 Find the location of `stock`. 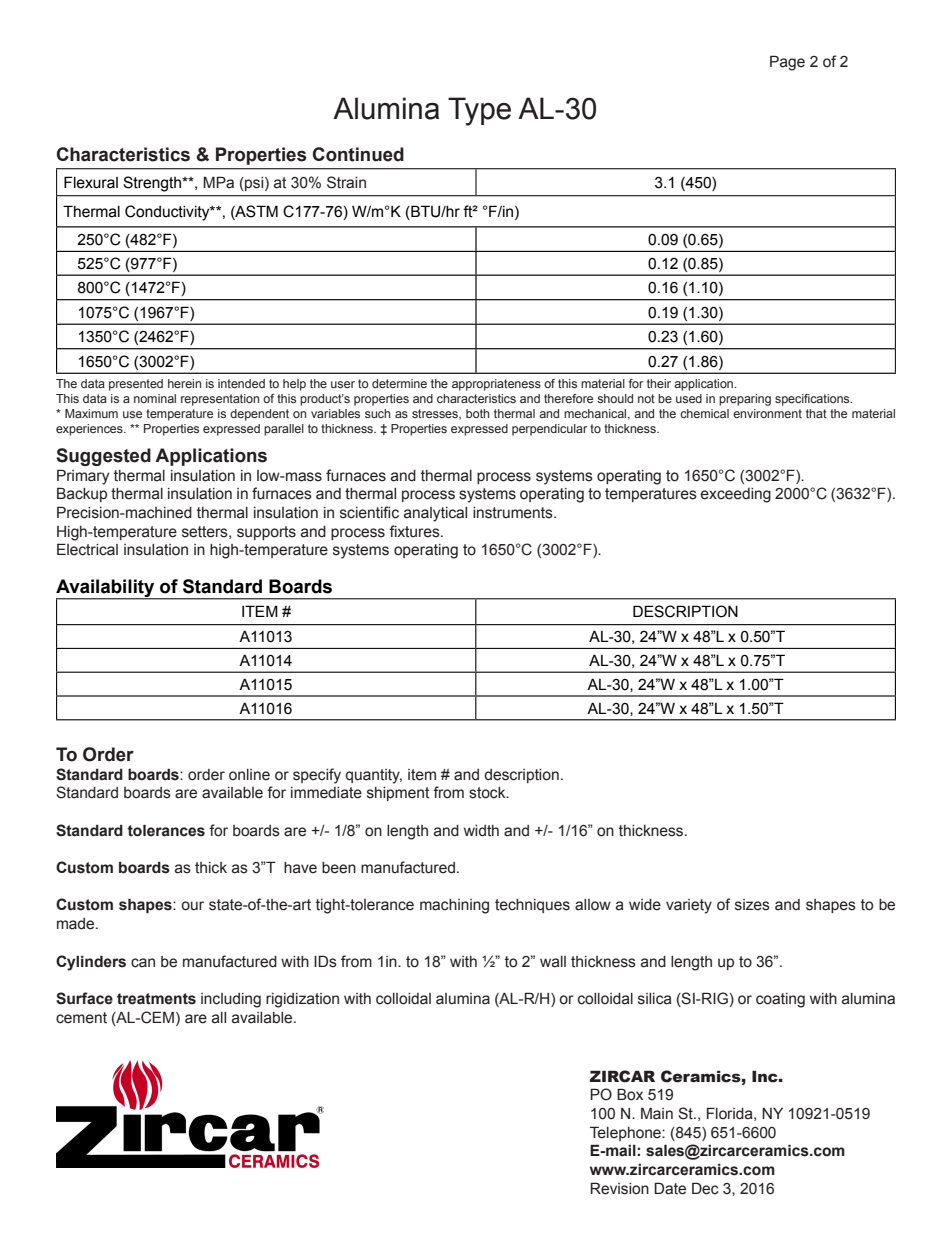

stock is located at coordinates (488, 793).
